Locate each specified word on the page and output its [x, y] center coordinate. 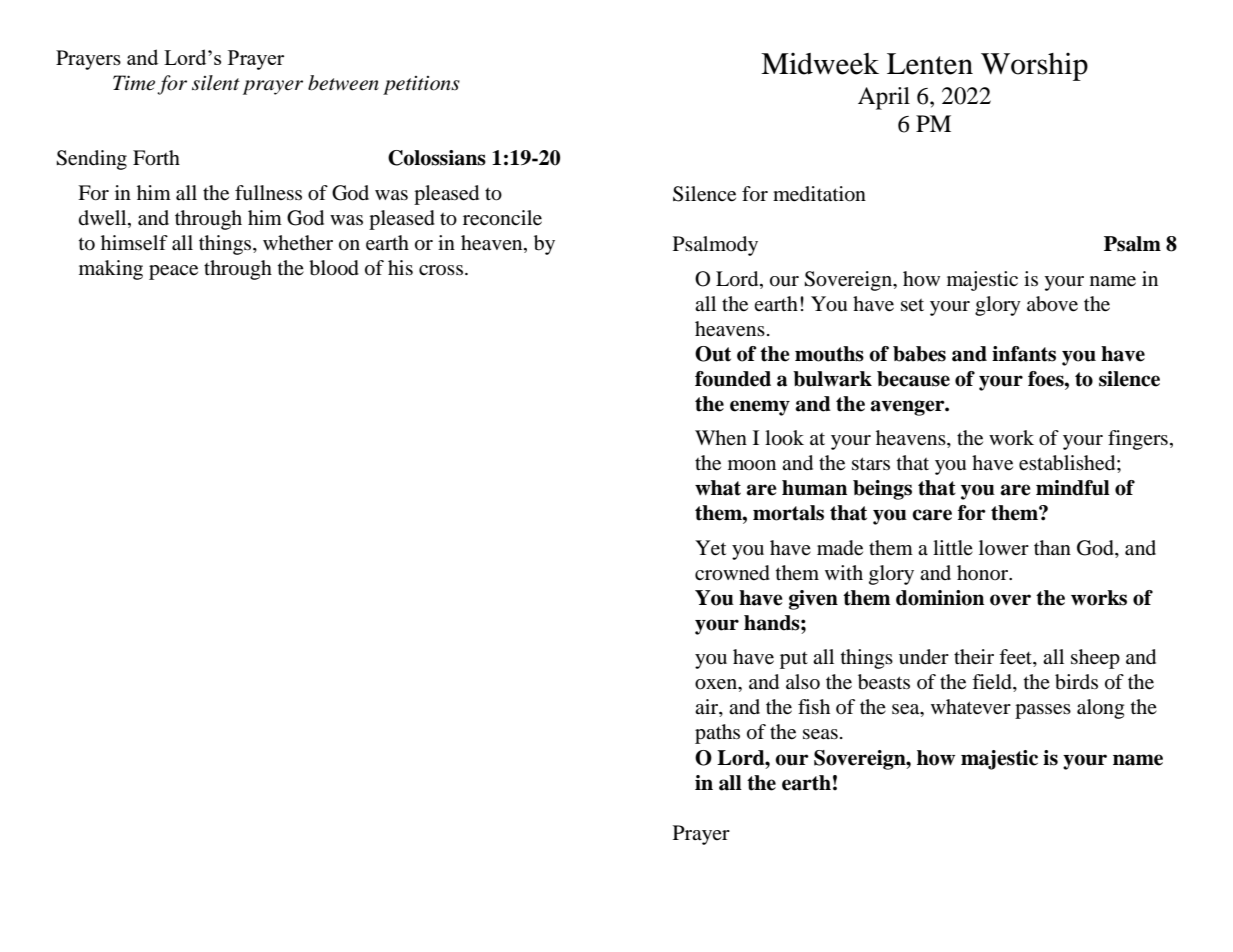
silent [216, 83]
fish [814, 706]
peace [173, 272]
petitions [421, 85]
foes [1047, 379]
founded [733, 379]
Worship [1034, 67]
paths [717, 734]
